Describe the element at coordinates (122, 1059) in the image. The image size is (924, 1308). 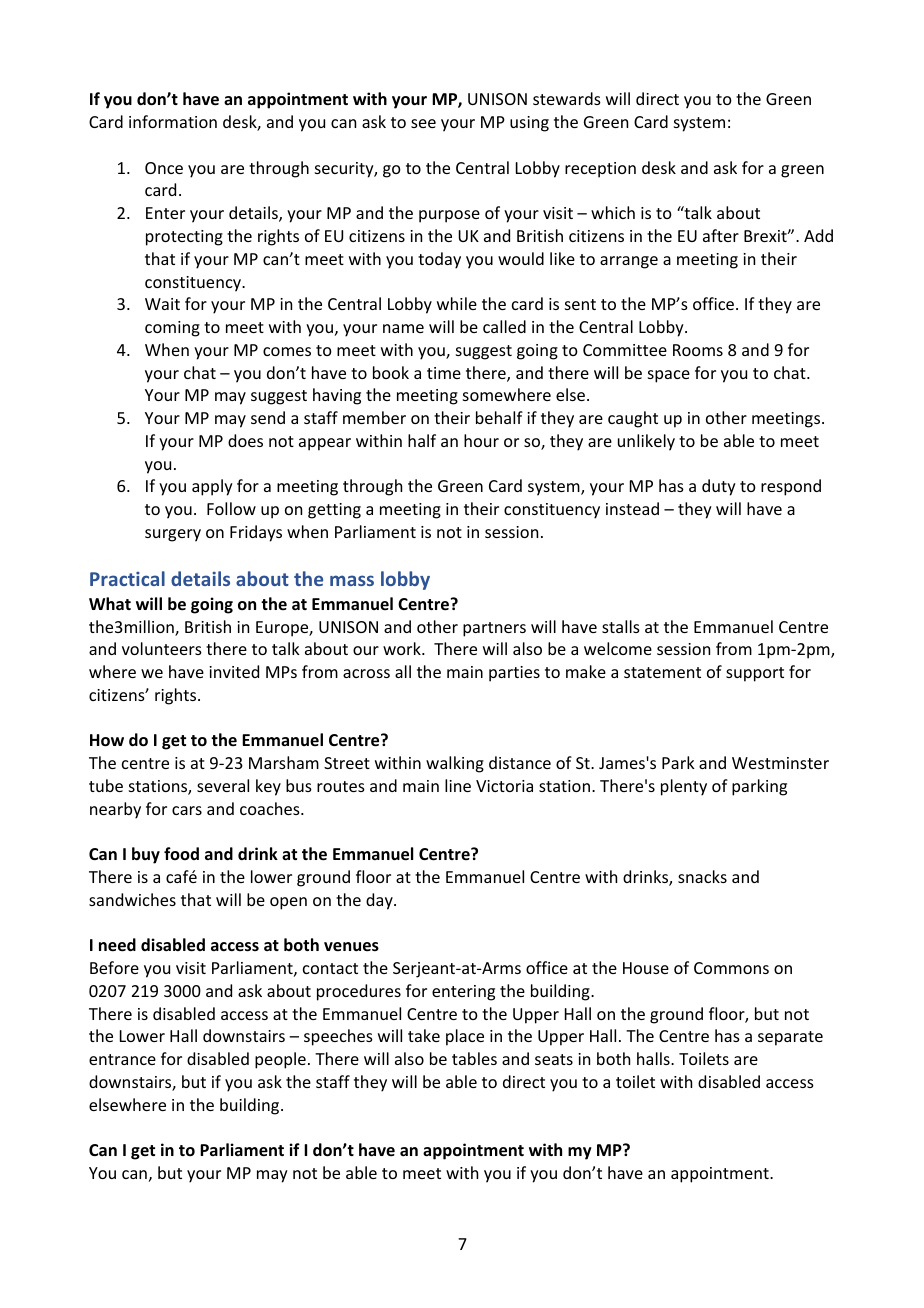
I see `entrance` at that location.
